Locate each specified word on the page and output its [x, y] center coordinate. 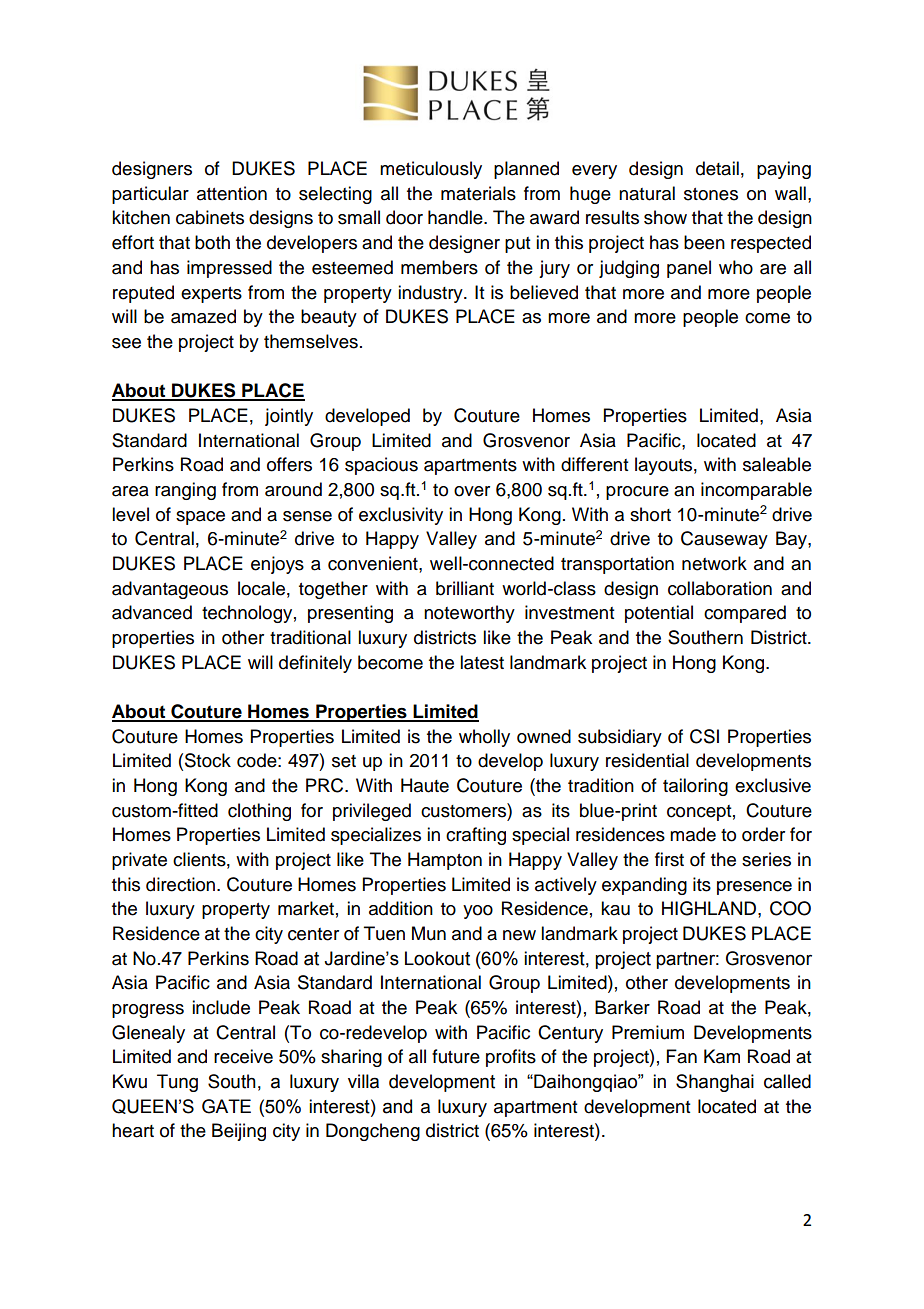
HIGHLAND [710, 908]
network [714, 563]
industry [431, 294]
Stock [208, 760]
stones [711, 194]
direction [182, 884]
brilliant [465, 588]
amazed [203, 316]
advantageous [170, 590]
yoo [478, 912]
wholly [484, 738]
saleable [777, 464]
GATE [226, 1106]
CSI [704, 736]
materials [478, 193]
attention [232, 193]
